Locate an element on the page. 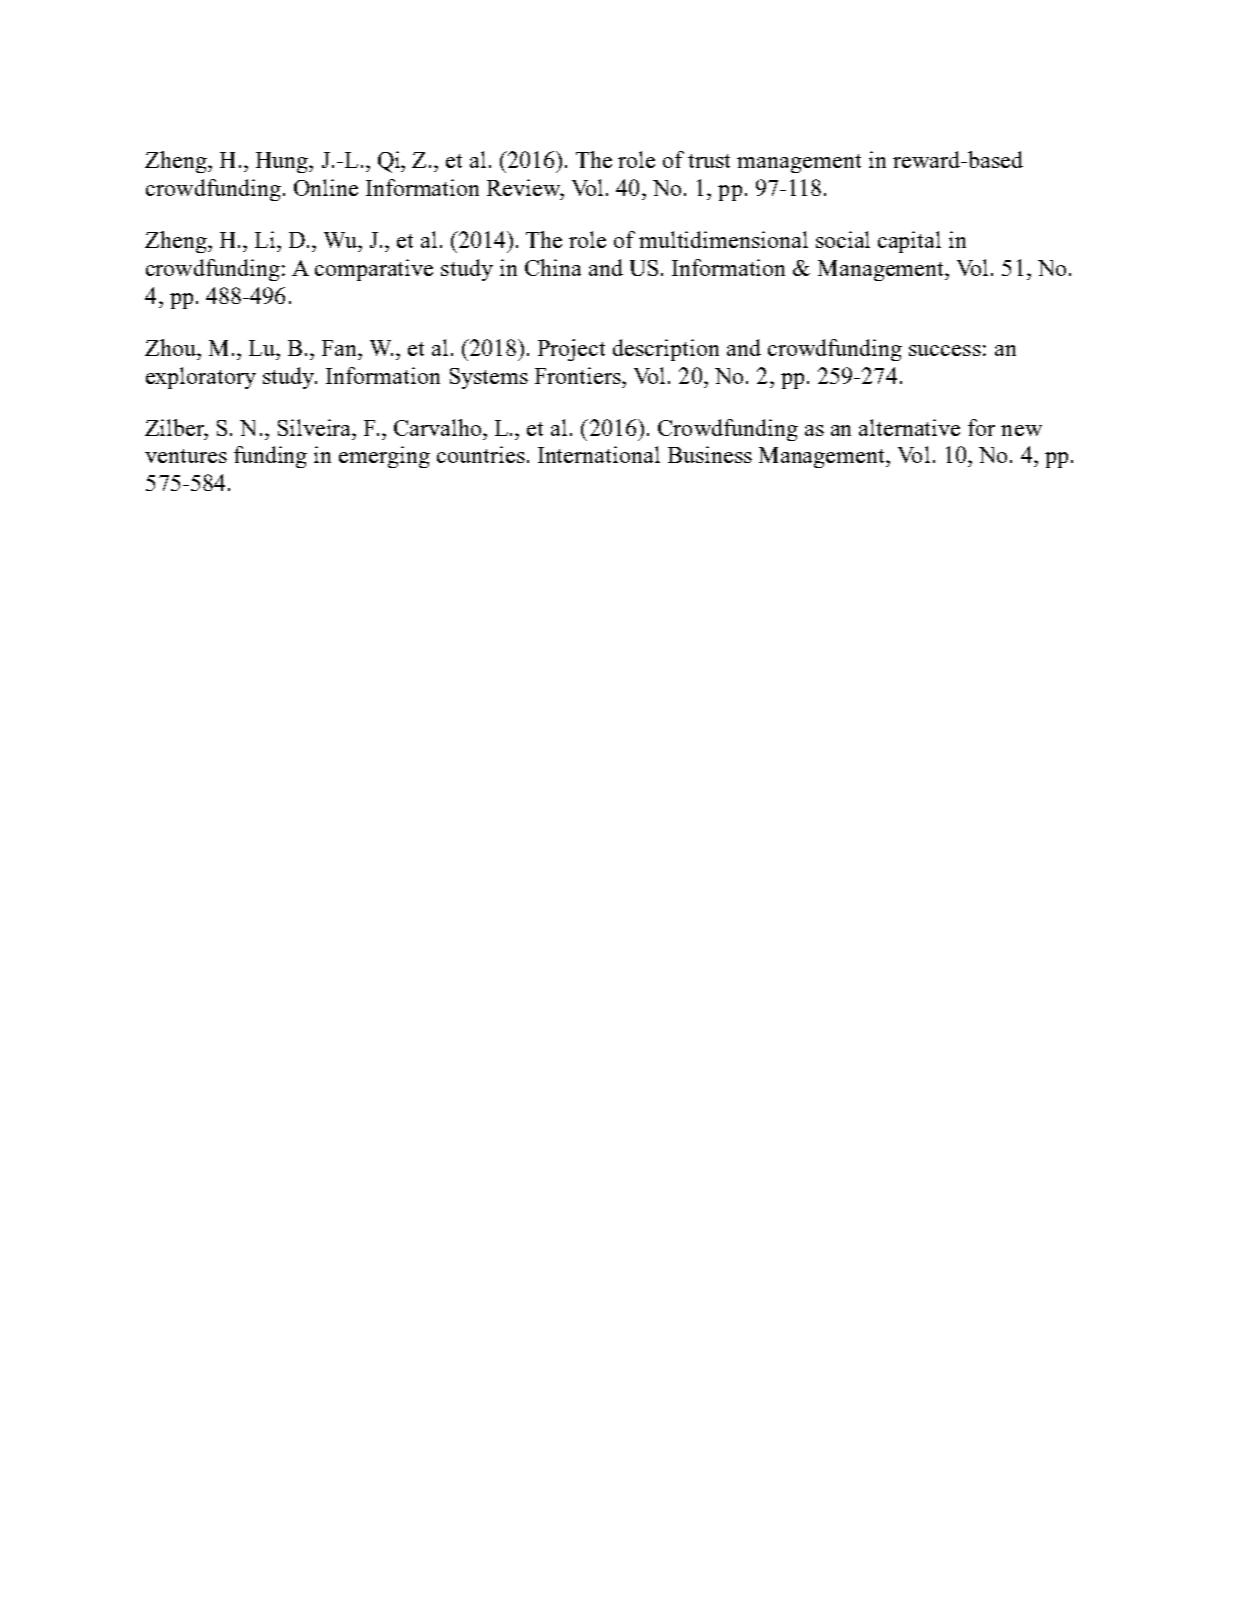 The height and width of the document is (1599, 1236). Frontiers is located at coordinates (579, 375).
